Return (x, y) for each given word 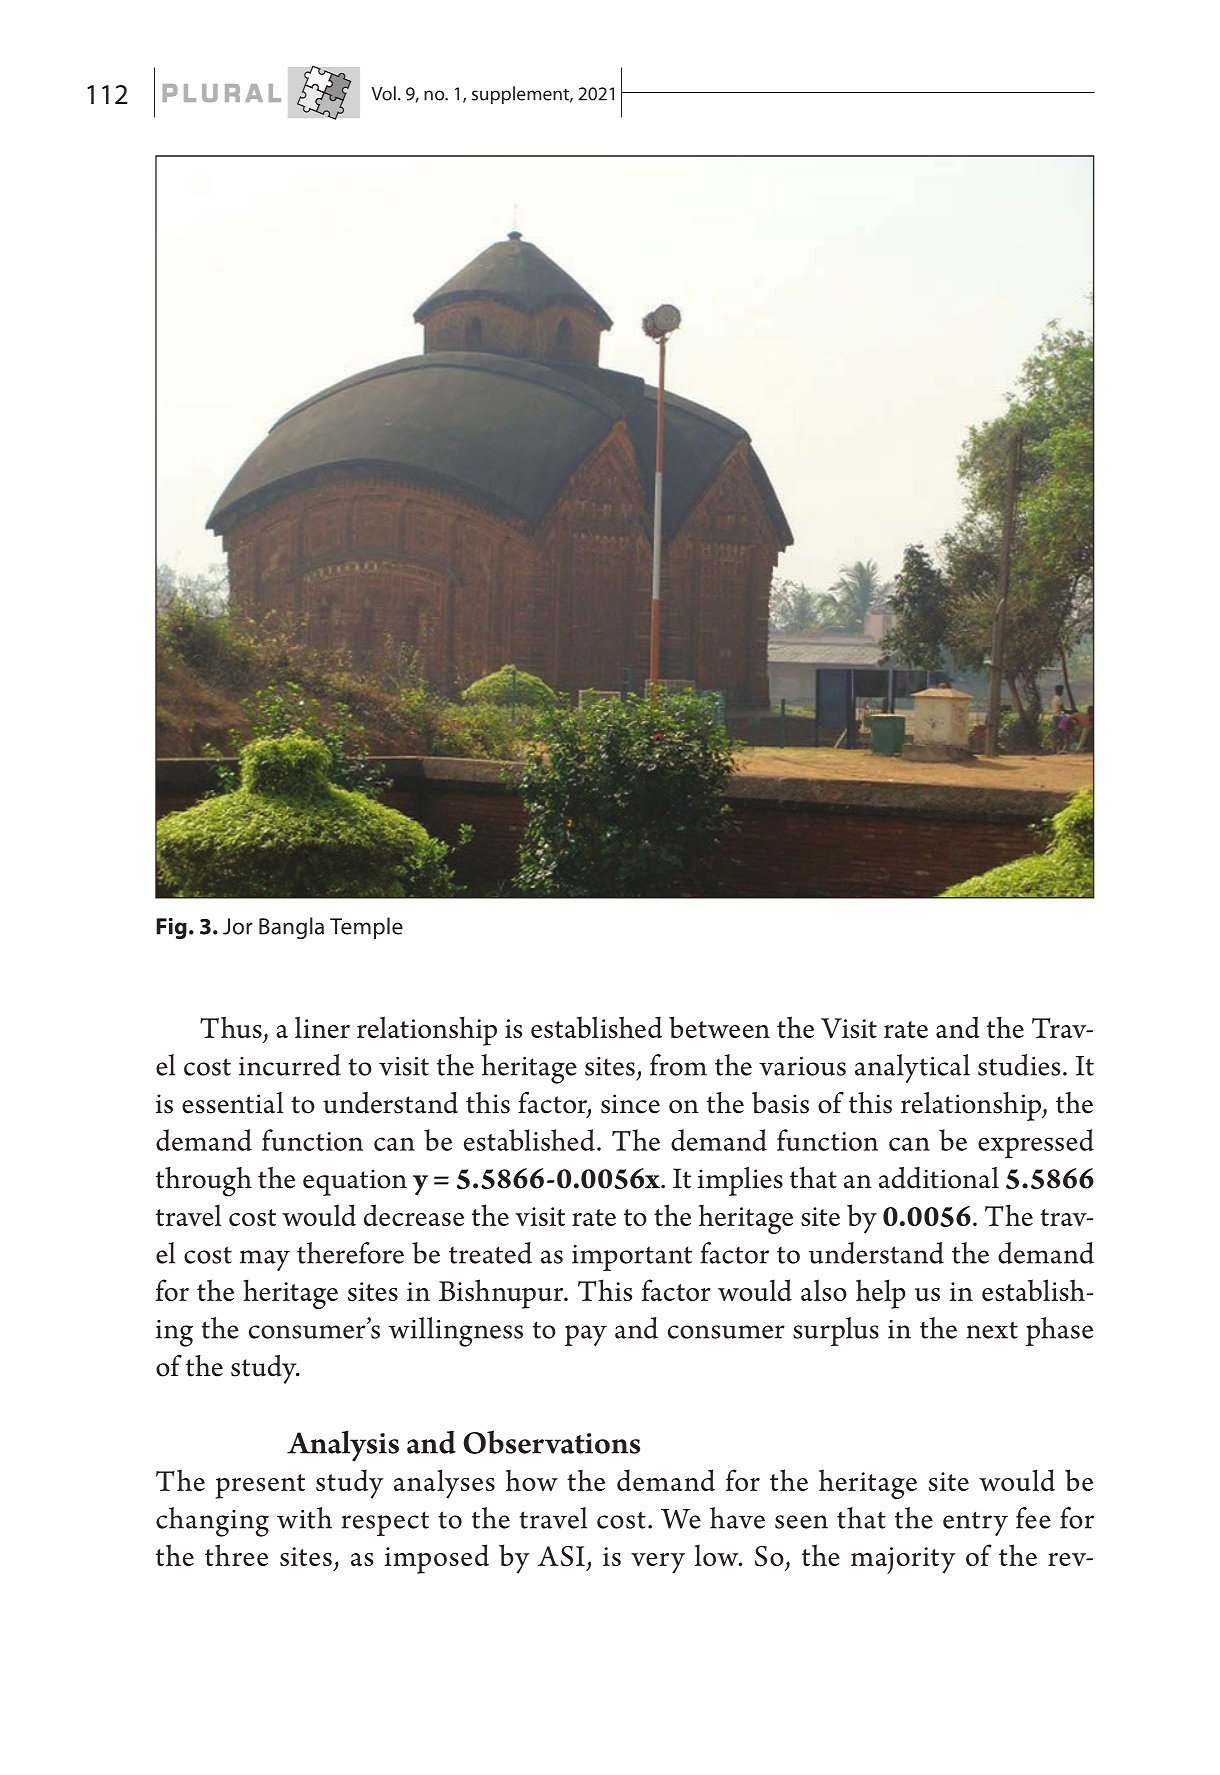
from (678, 1065)
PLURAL (222, 93)
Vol (383, 93)
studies (1019, 1065)
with (304, 1518)
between (719, 1027)
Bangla (291, 928)
